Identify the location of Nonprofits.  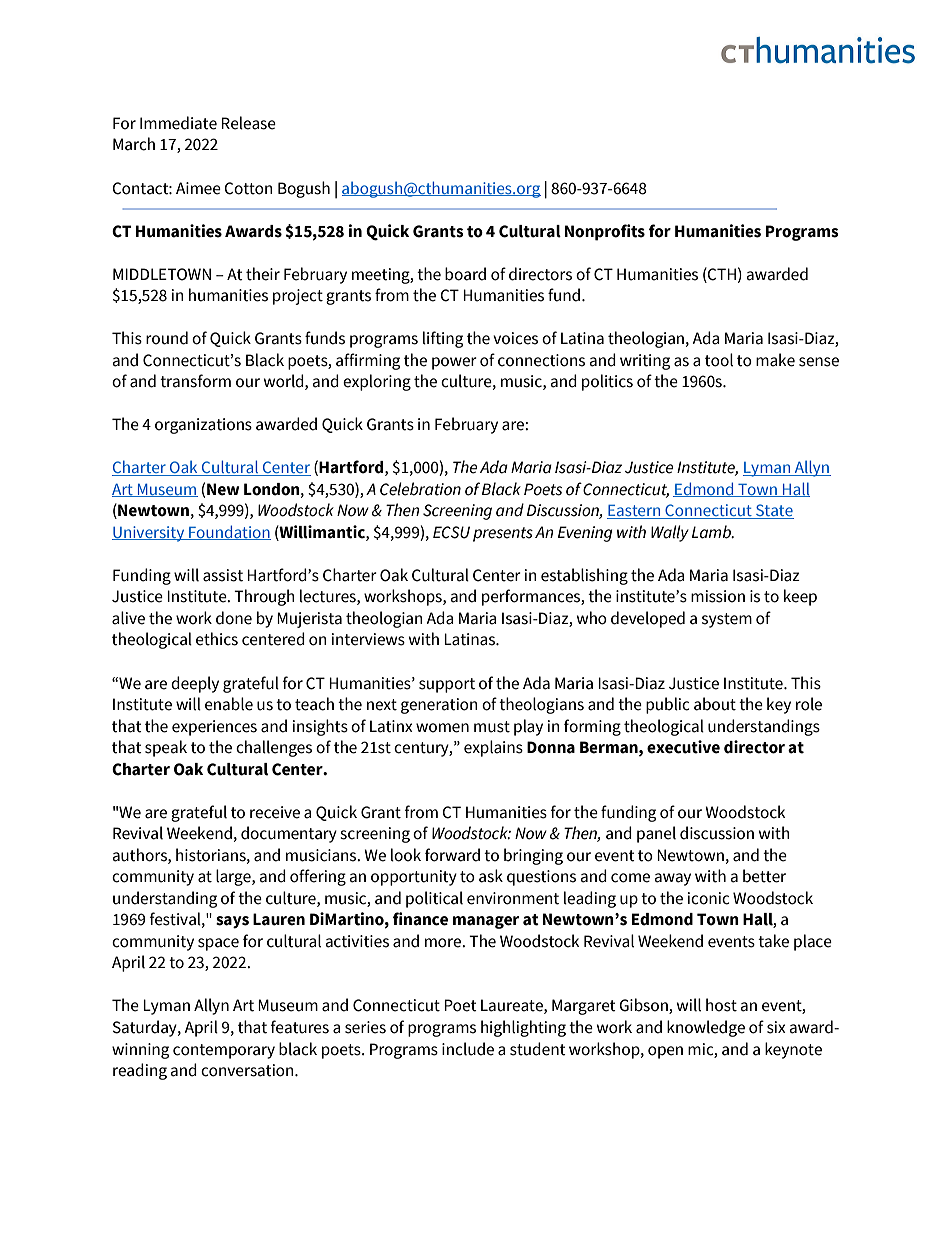
(605, 232).
